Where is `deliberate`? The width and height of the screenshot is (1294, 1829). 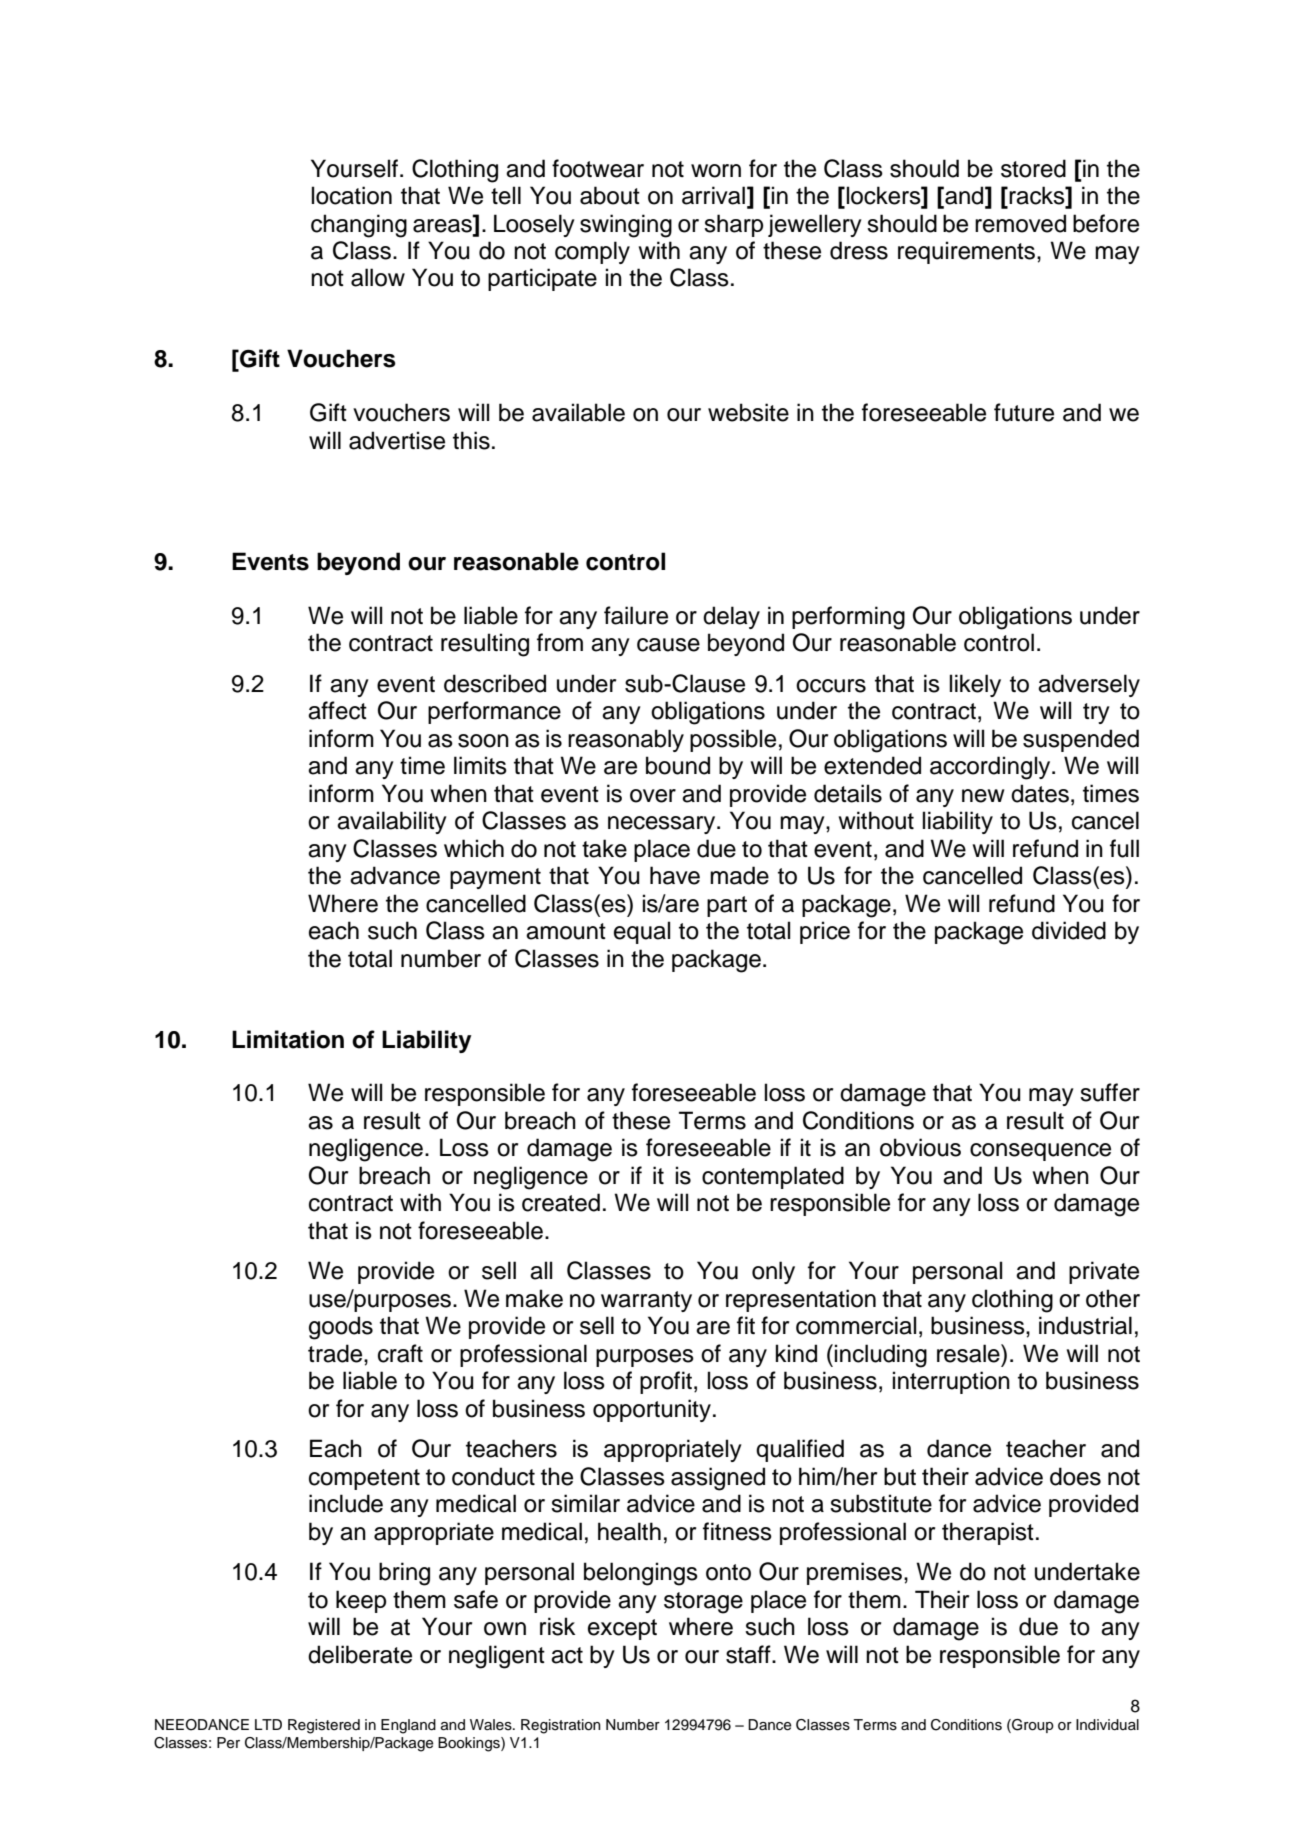
deliberate is located at coordinates (360, 1654).
